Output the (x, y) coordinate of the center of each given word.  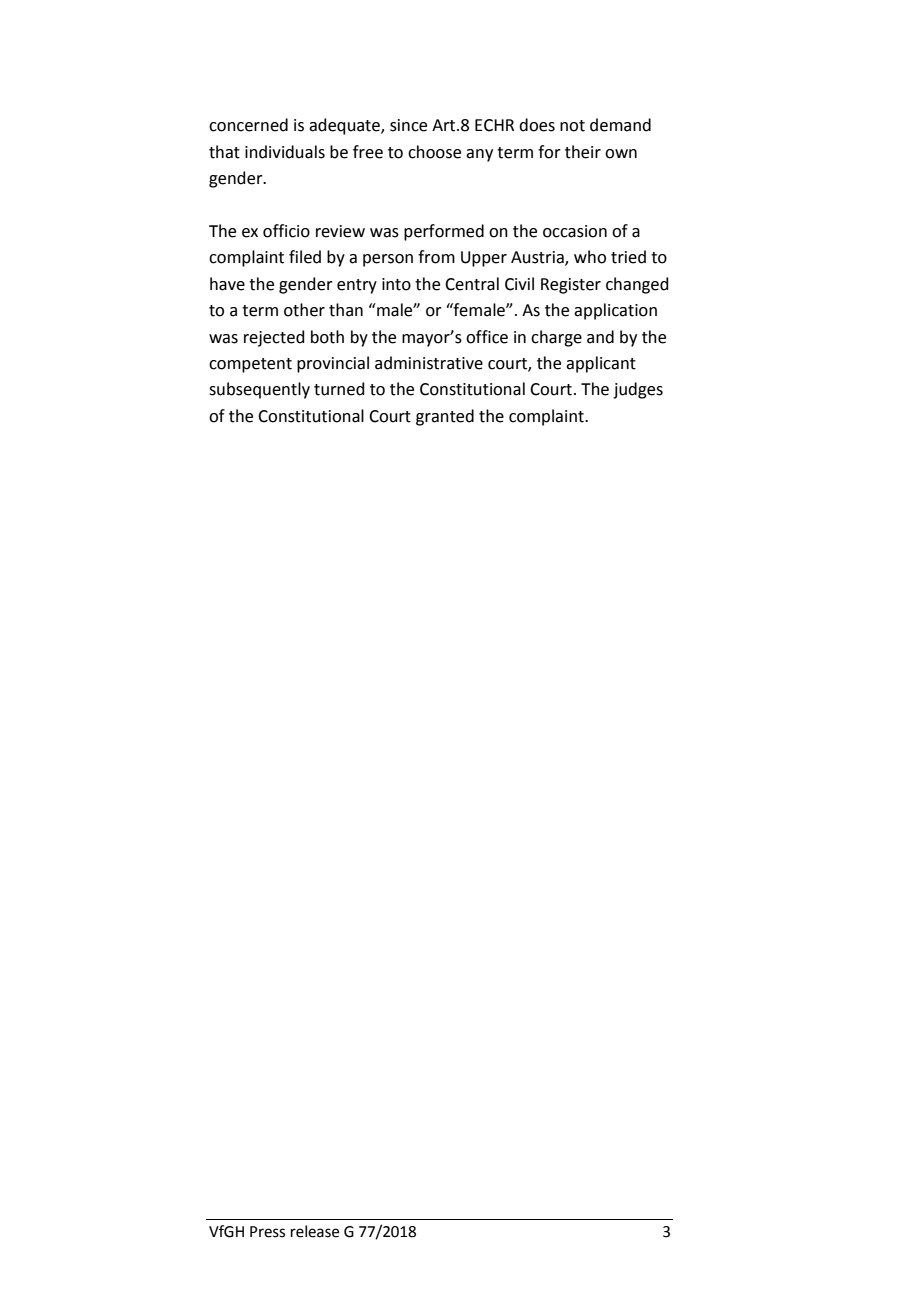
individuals (285, 152)
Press (267, 1232)
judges (638, 390)
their (583, 152)
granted (445, 417)
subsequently (259, 390)
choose (434, 152)
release (315, 1231)
